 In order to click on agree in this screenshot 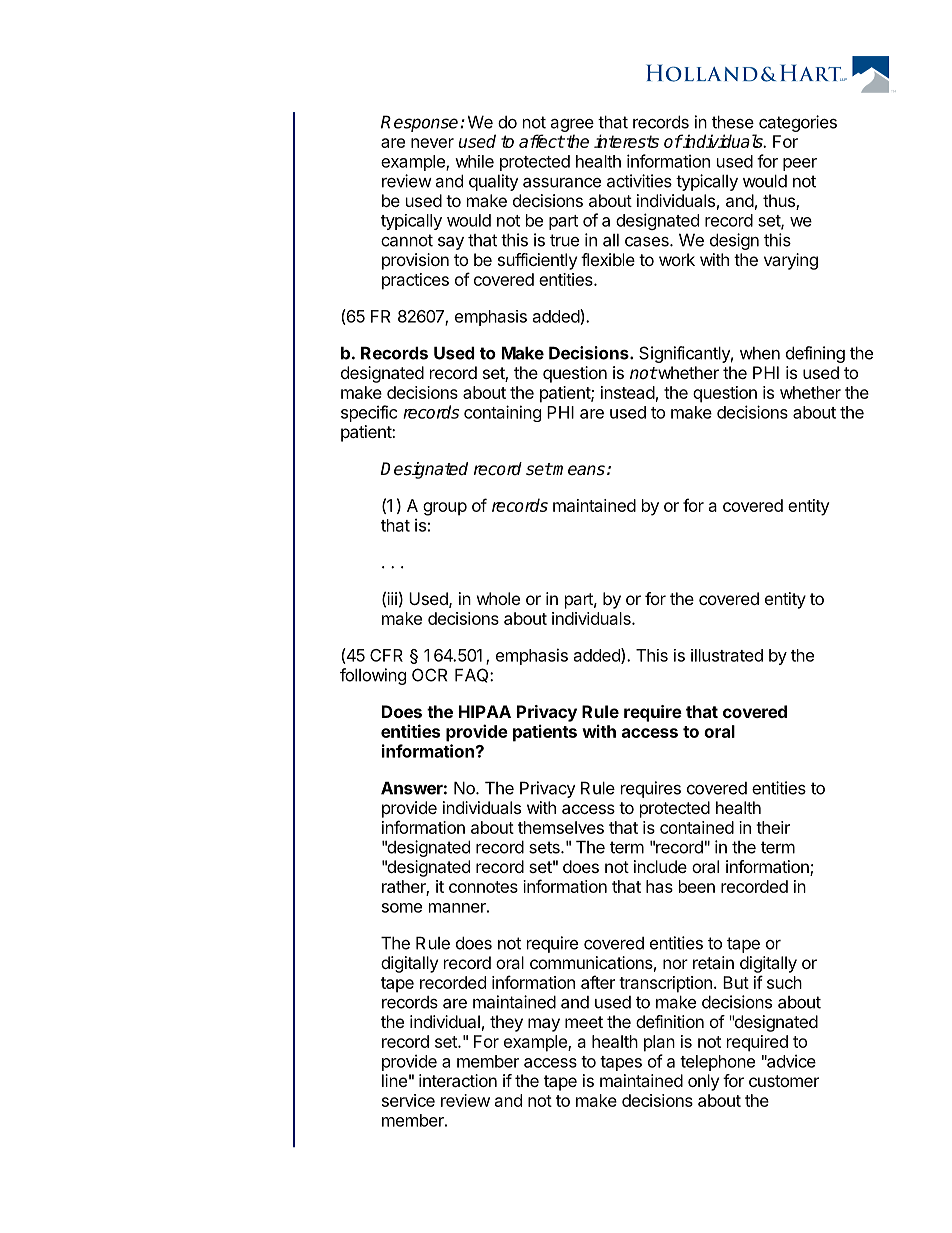, I will do `click(572, 125)`.
